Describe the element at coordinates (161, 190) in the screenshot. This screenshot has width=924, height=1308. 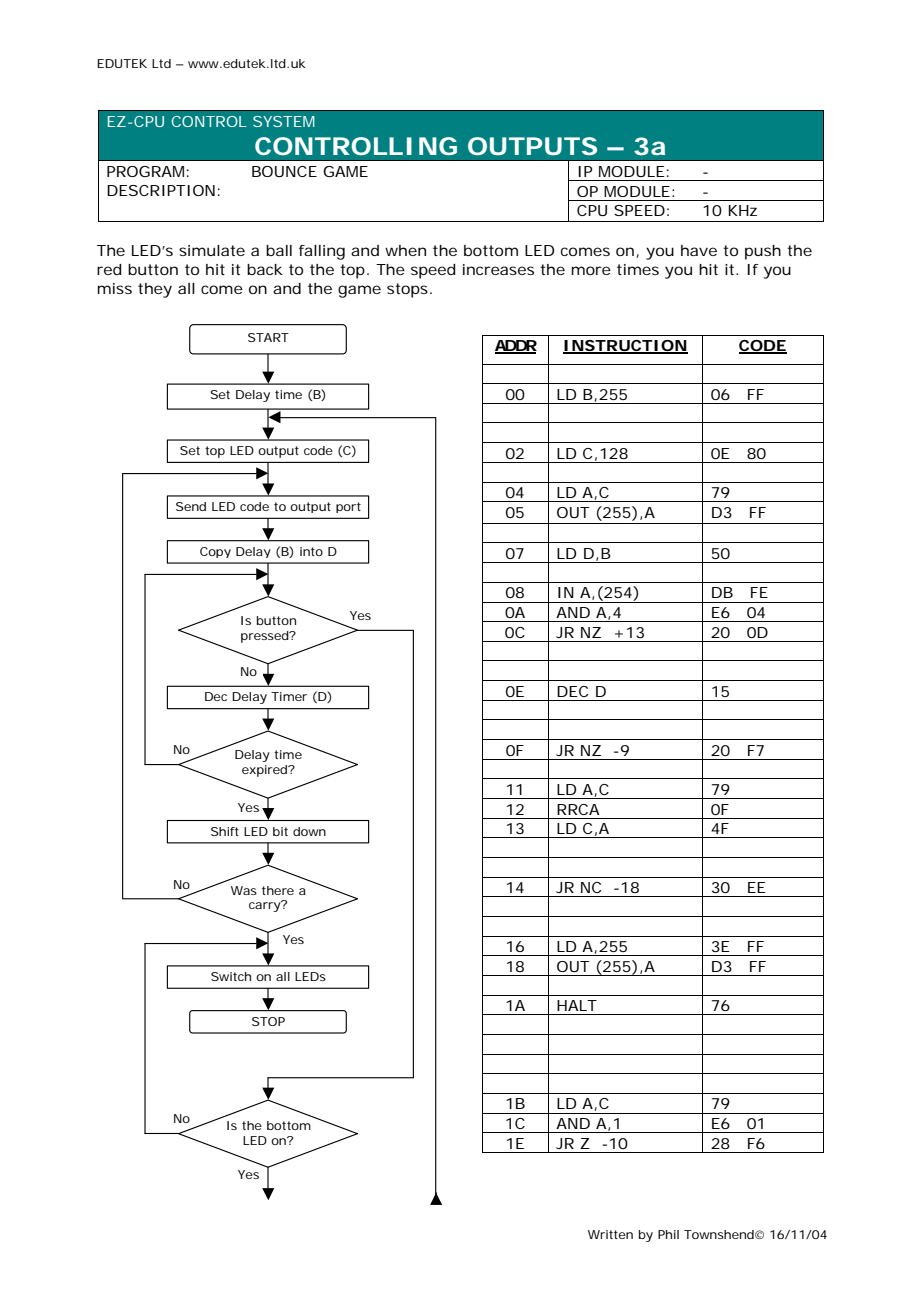
I see `DESCRIPTION` at that location.
